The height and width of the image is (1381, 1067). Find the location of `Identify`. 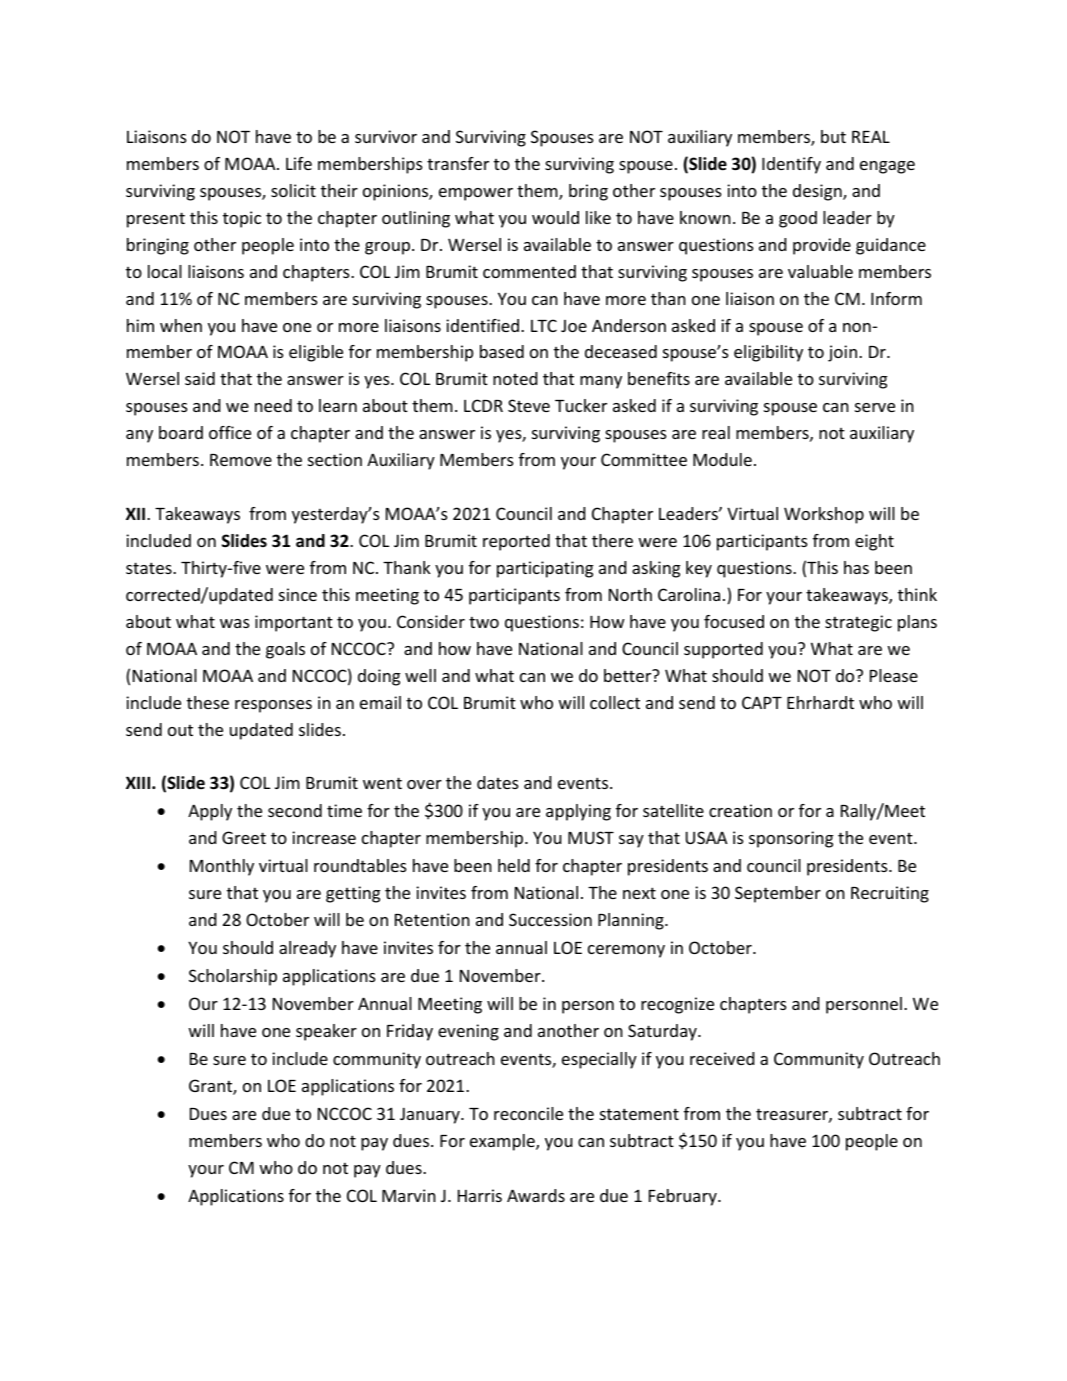

Identify is located at coordinates (791, 165).
